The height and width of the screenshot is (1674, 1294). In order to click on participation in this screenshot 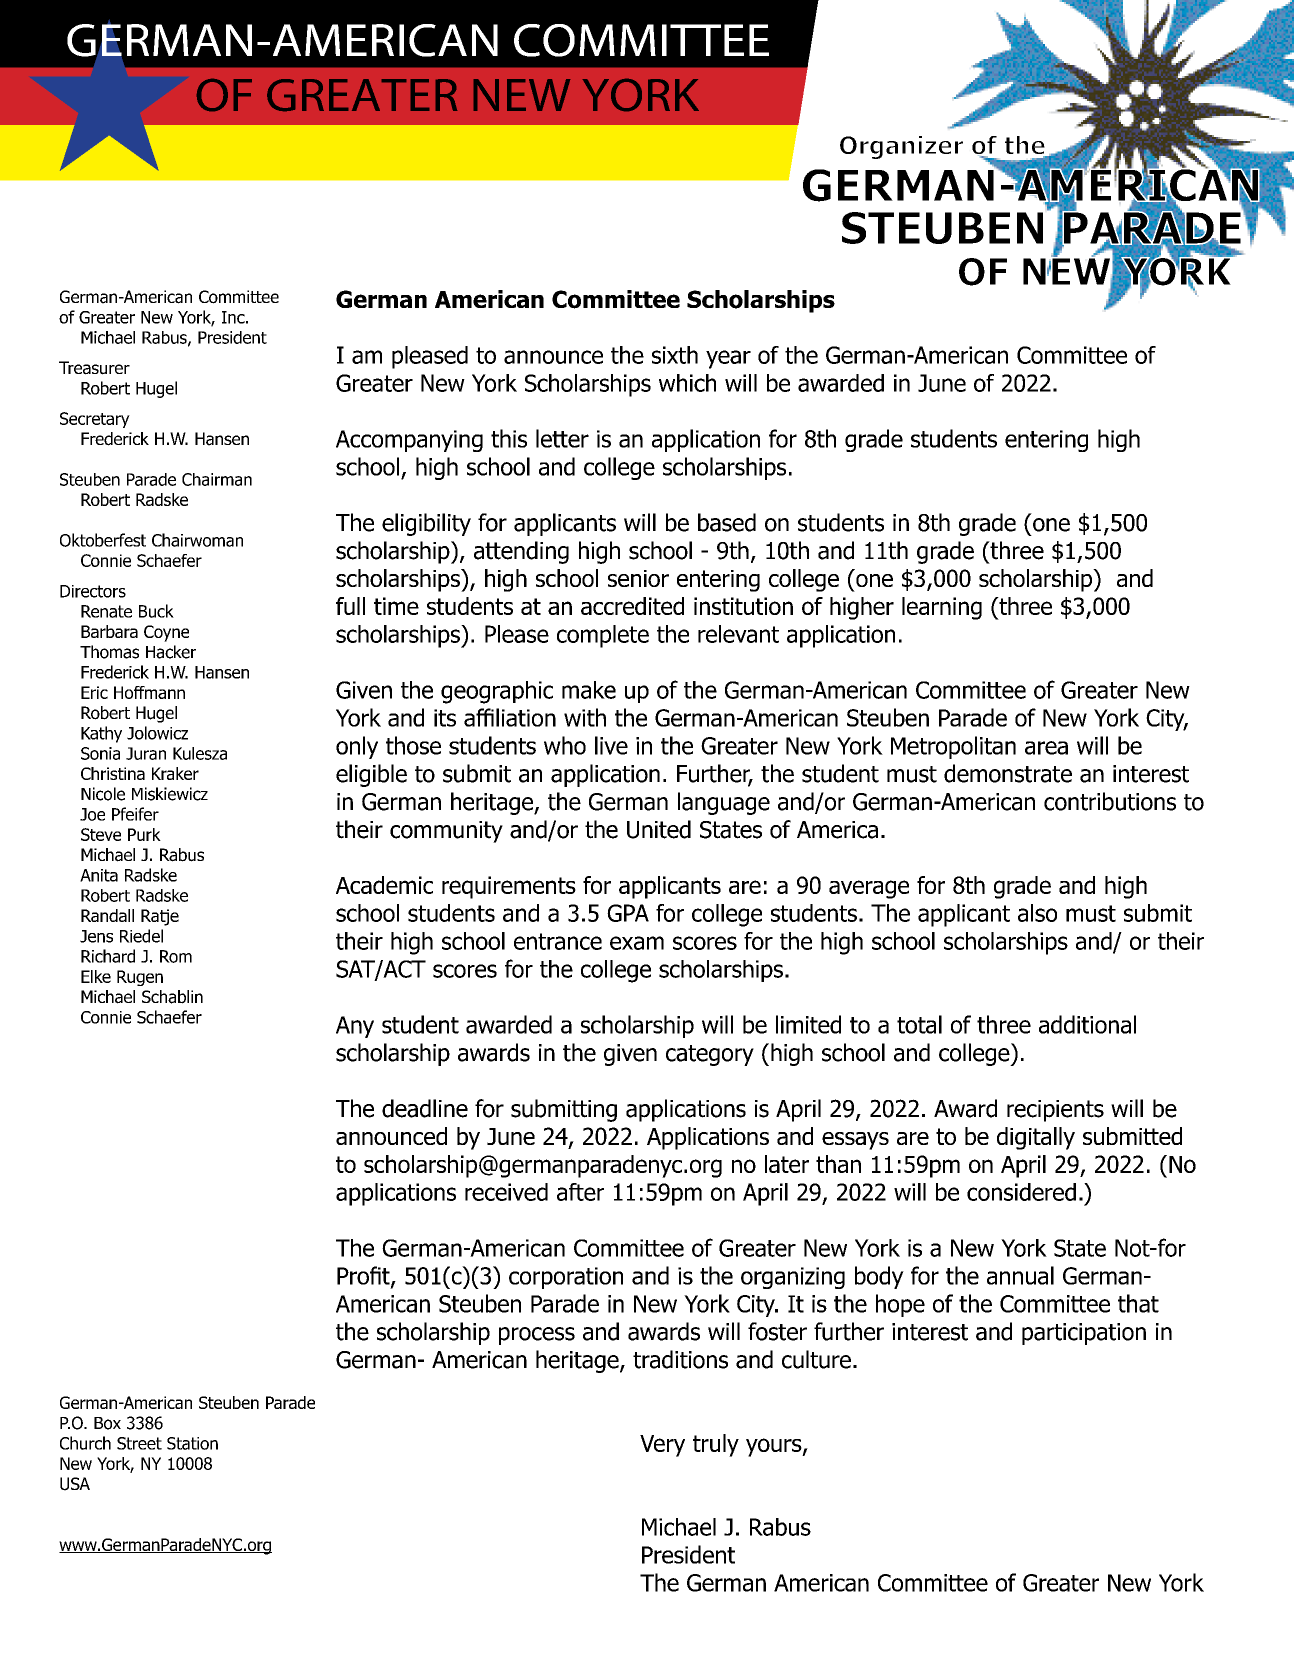, I will do `click(1084, 1334)`.
